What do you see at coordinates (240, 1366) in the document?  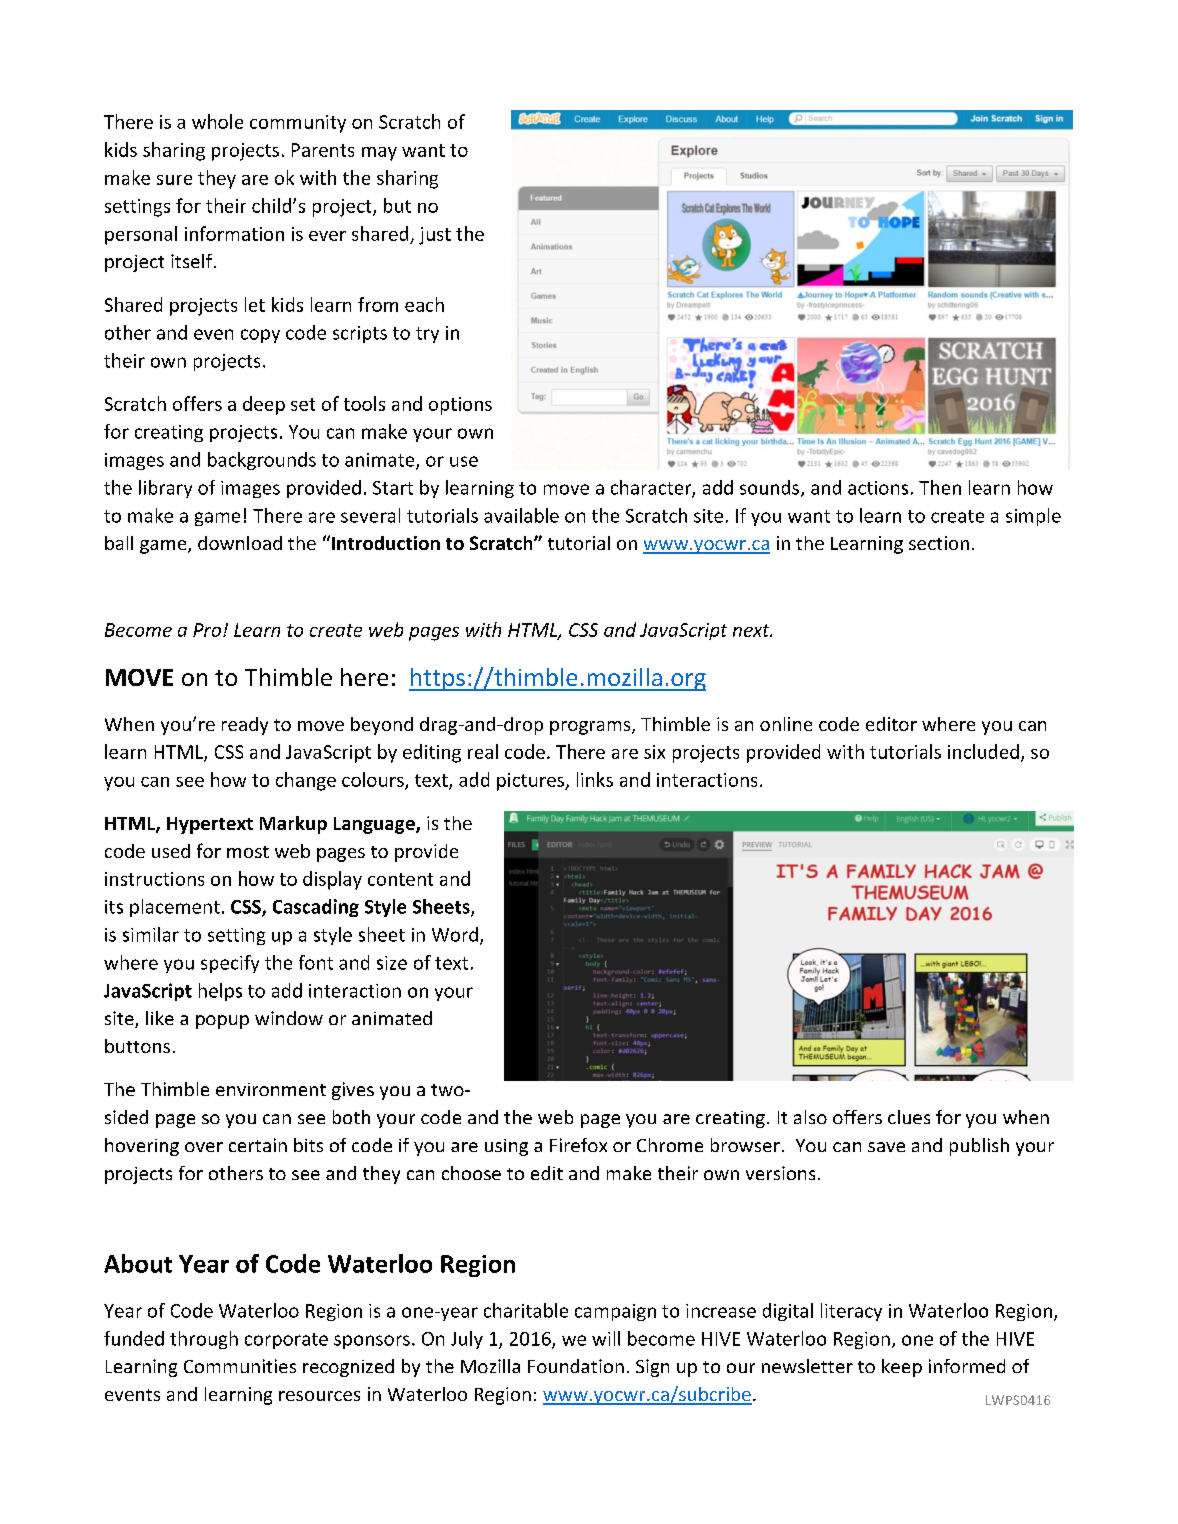 I see `Communities` at bounding box center [240, 1366].
